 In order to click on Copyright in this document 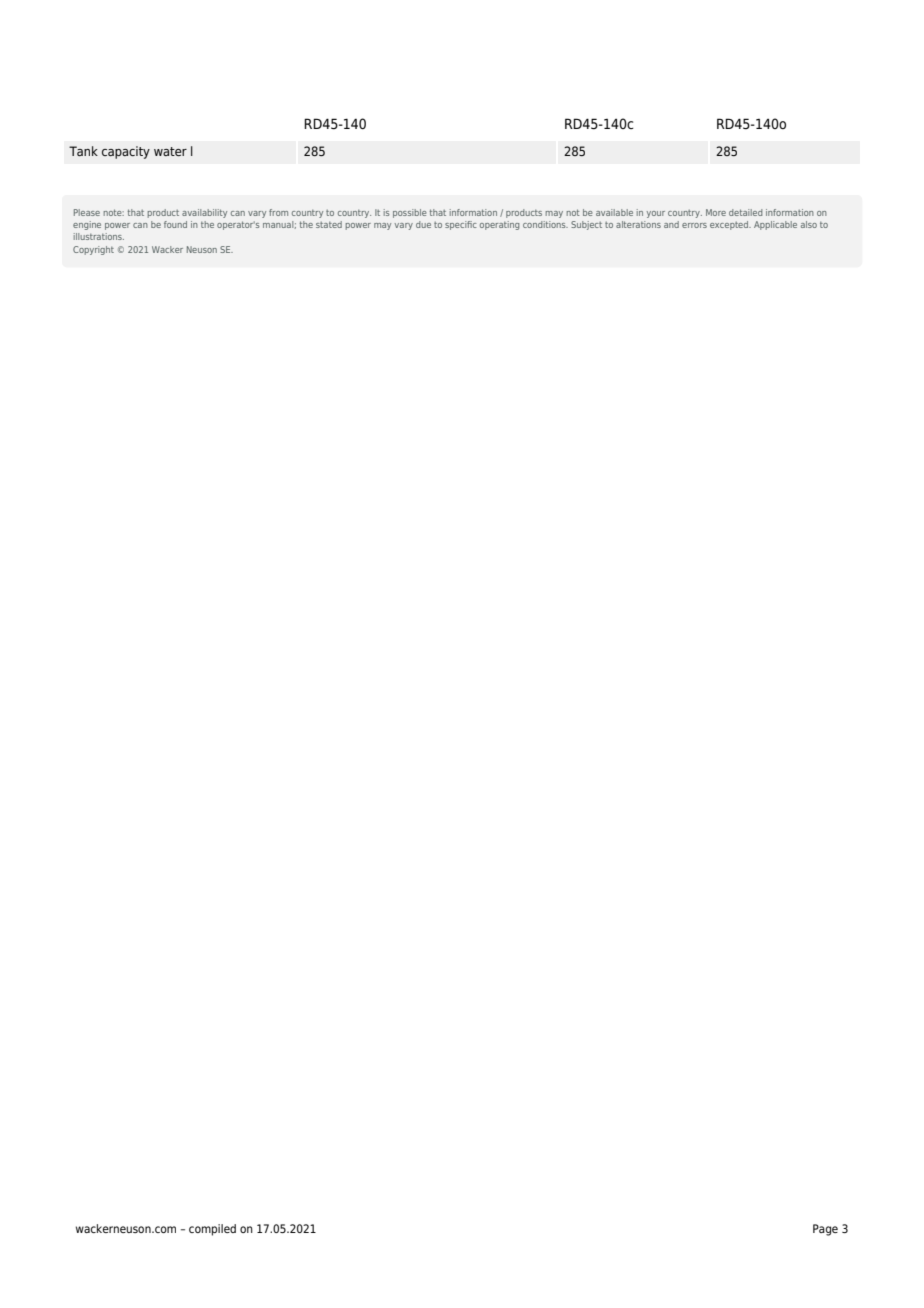, I will do `click(93, 250)`.
